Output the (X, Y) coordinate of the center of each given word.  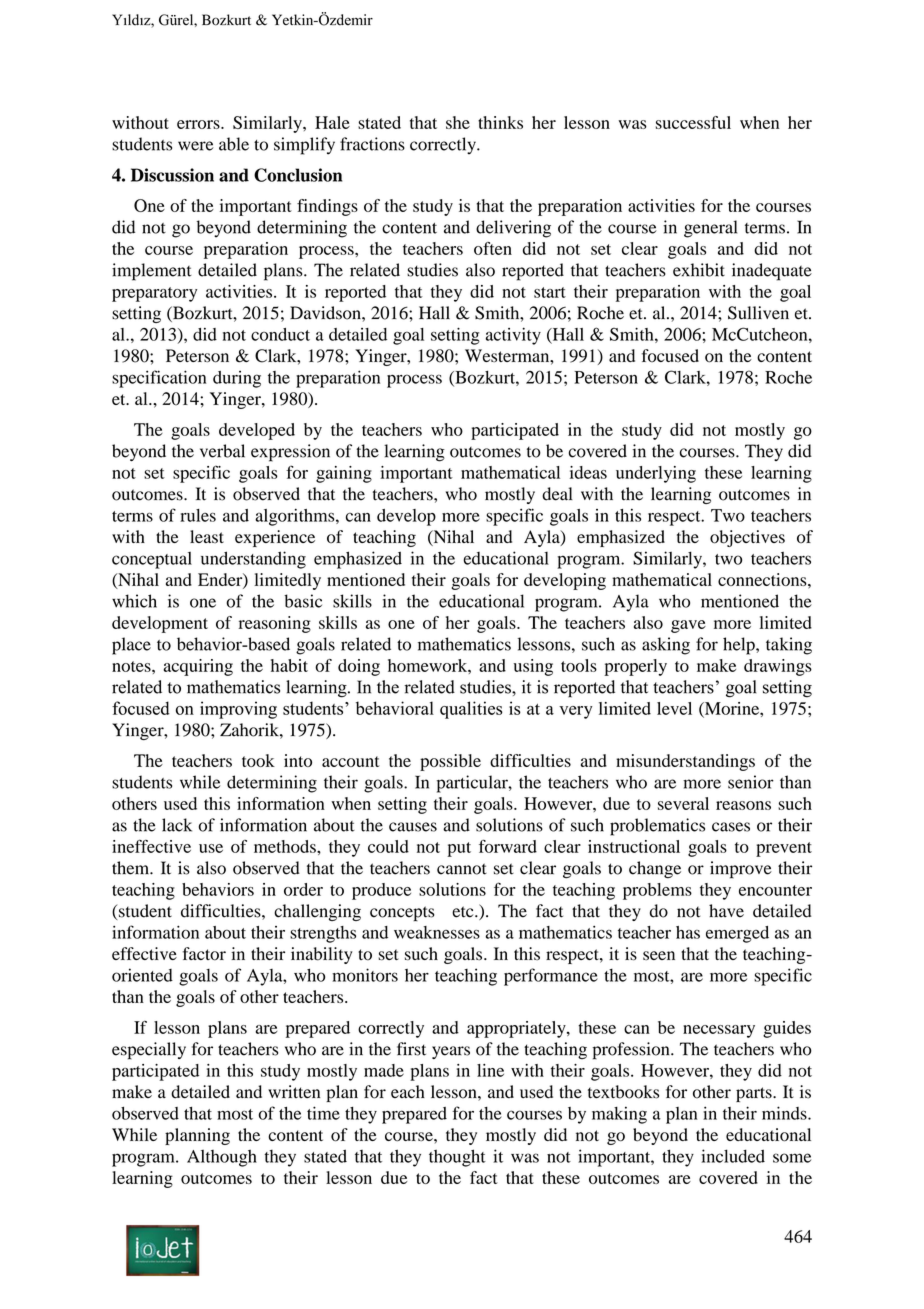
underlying (656, 474)
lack (177, 825)
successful (693, 122)
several (683, 803)
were (196, 146)
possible (450, 762)
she (458, 122)
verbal (222, 451)
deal (557, 494)
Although (222, 1158)
